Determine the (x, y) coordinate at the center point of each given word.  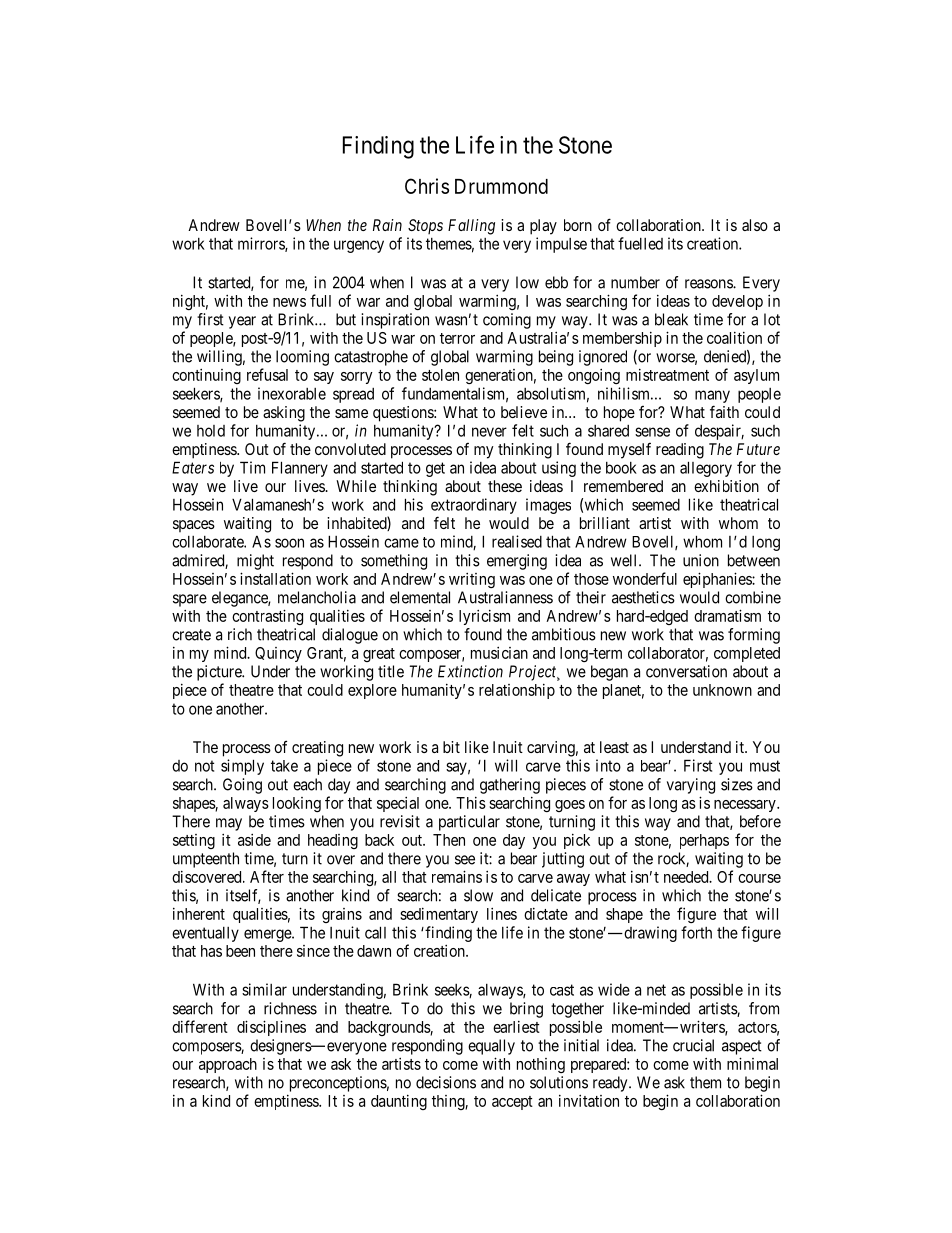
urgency (359, 246)
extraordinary (474, 507)
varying (691, 786)
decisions (446, 1082)
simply (242, 767)
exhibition (726, 486)
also (755, 225)
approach (228, 1065)
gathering (510, 786)
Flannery (300, 469)
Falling (471, 227)
